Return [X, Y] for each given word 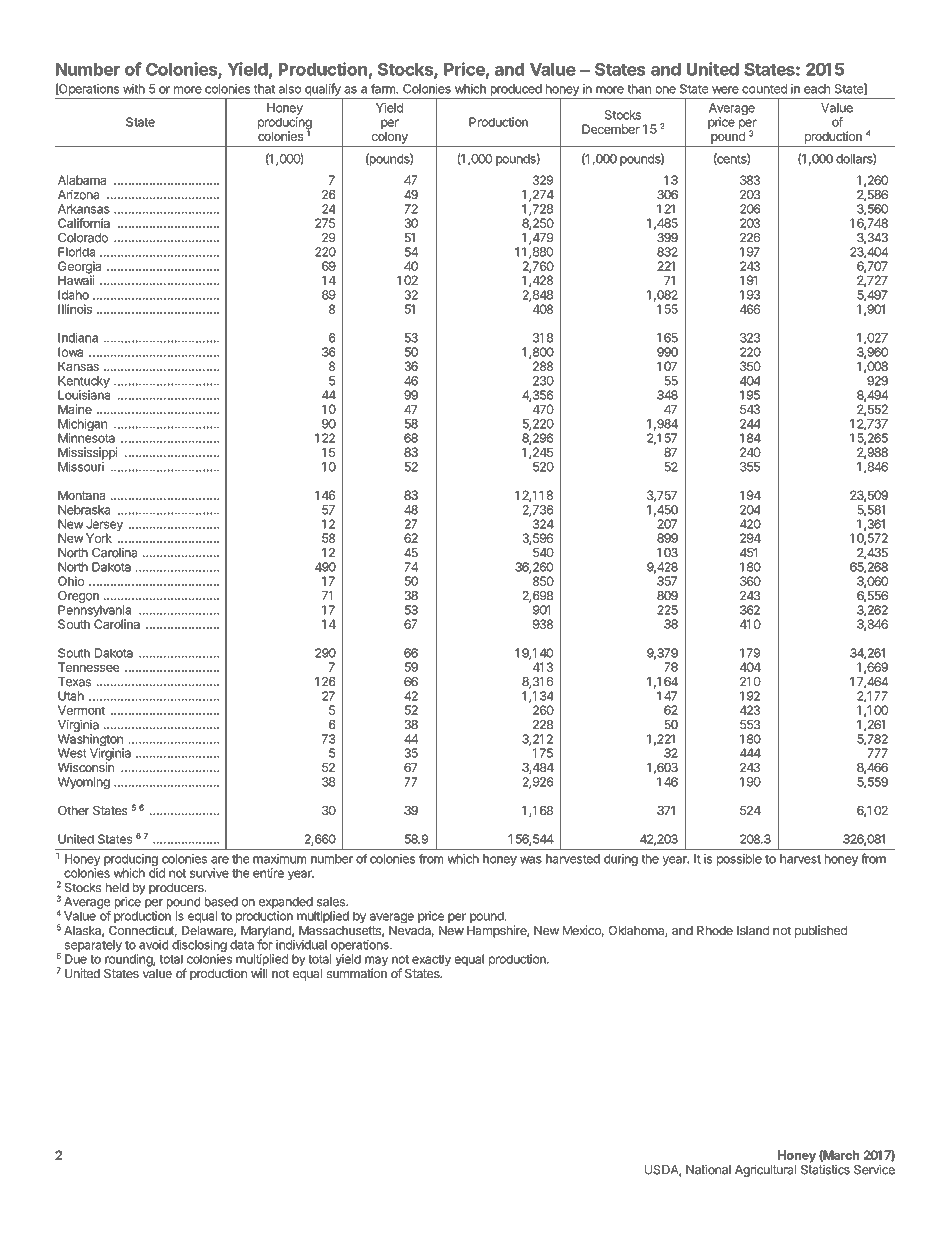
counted [764, 89]
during [621, 860]
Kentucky [84, 382]
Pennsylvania [94, 612]
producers [177, 889]
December [611, 129]
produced [516, 90]
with [134, 89]
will [259, 973]
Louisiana [84, 395]
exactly [431, 960]
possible [739, 860]
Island [753, 930]
